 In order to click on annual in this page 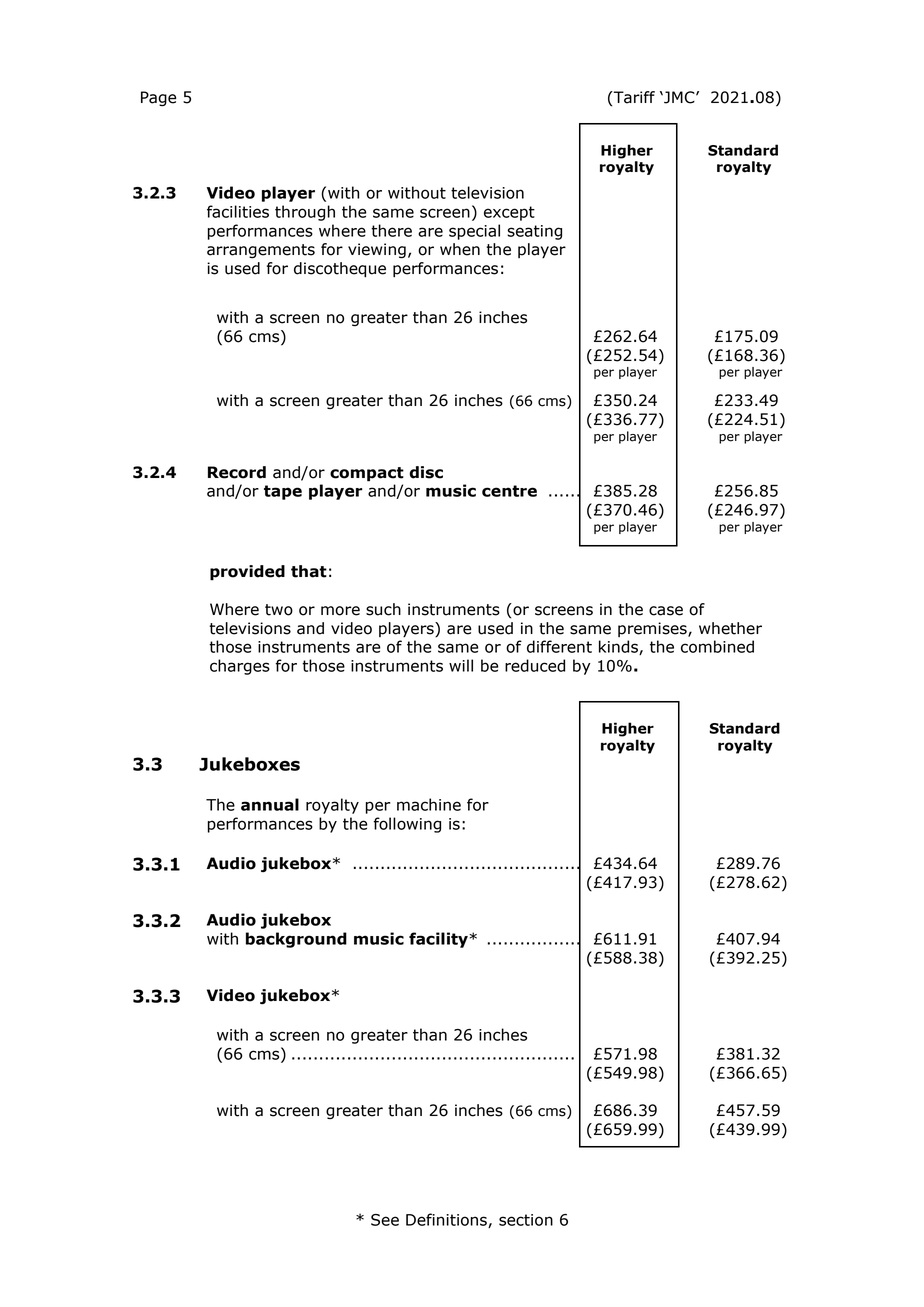, I will do `click(270, 804)`.
